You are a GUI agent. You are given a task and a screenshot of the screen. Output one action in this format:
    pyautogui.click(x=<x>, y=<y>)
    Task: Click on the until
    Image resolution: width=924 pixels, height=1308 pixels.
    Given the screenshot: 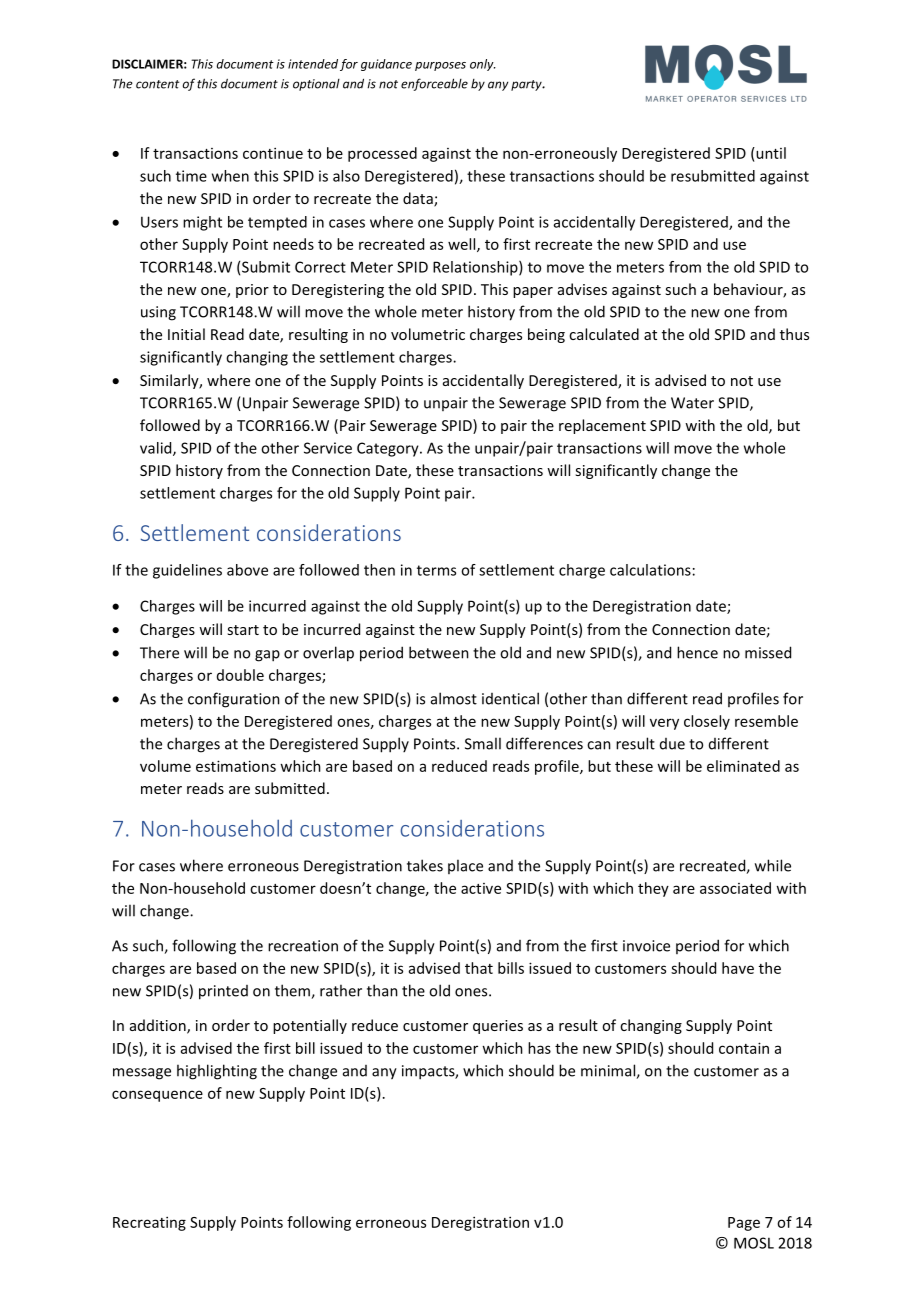 What is the action you would take?
    pyautogui.click(x=770, y=153)
